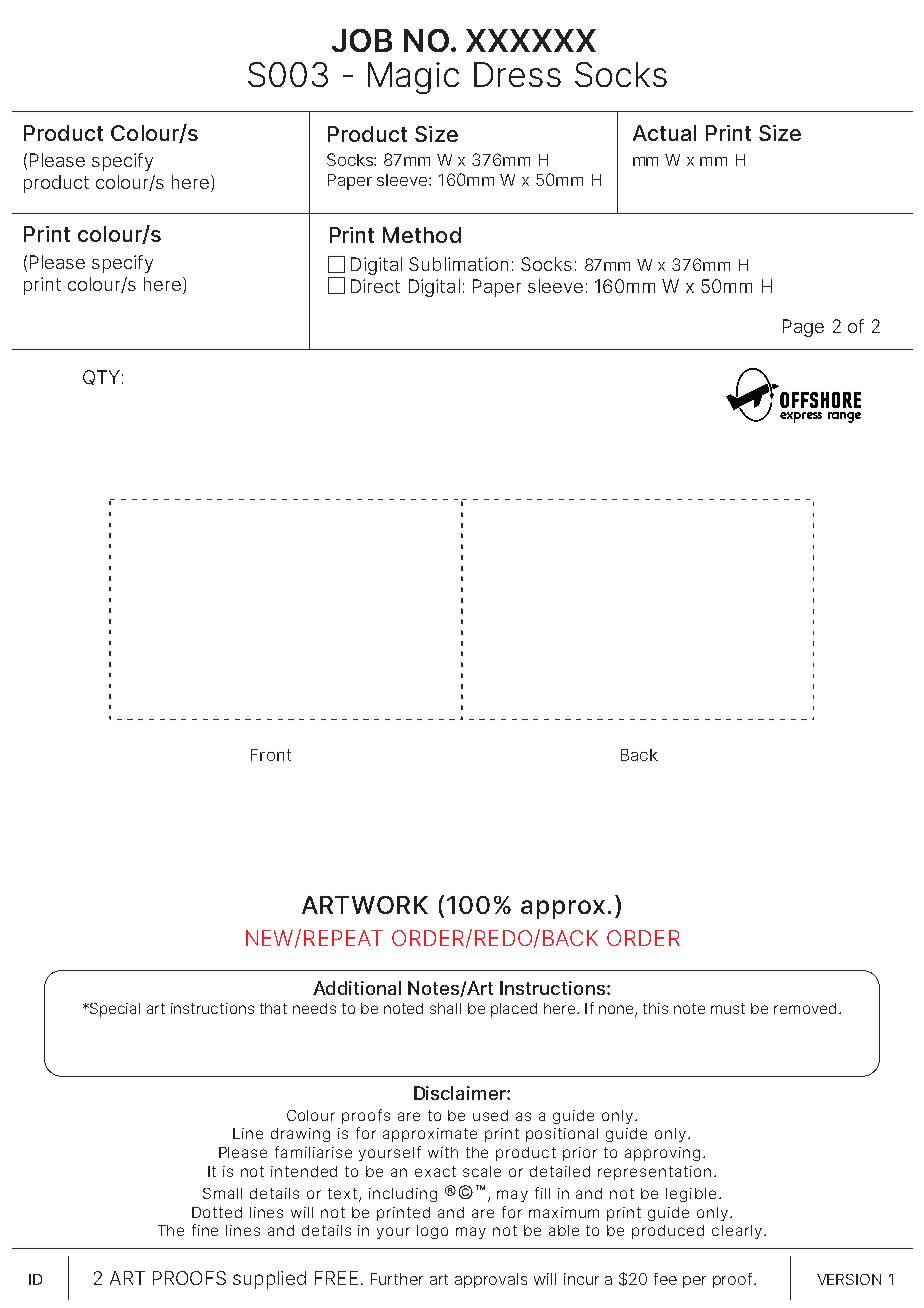 The image size is (924, 1308). What do you see at coordinates (517, 74) in the image?
I see `Dress` at bounding box center [517, 74].
